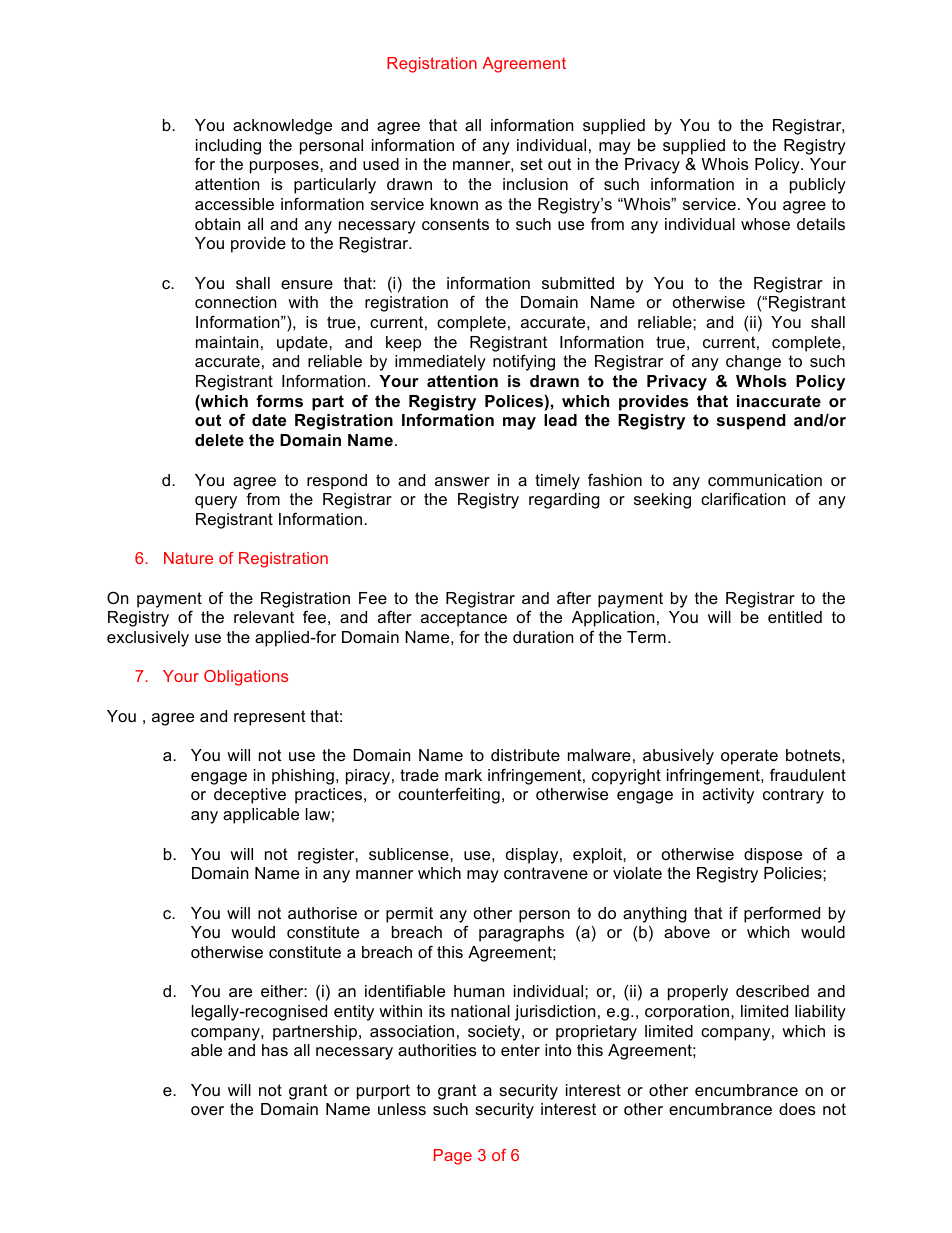  What do you see at coordinates (322, 913) in the screenshot?
I see `authorise` at bounding box center [322, 913].
